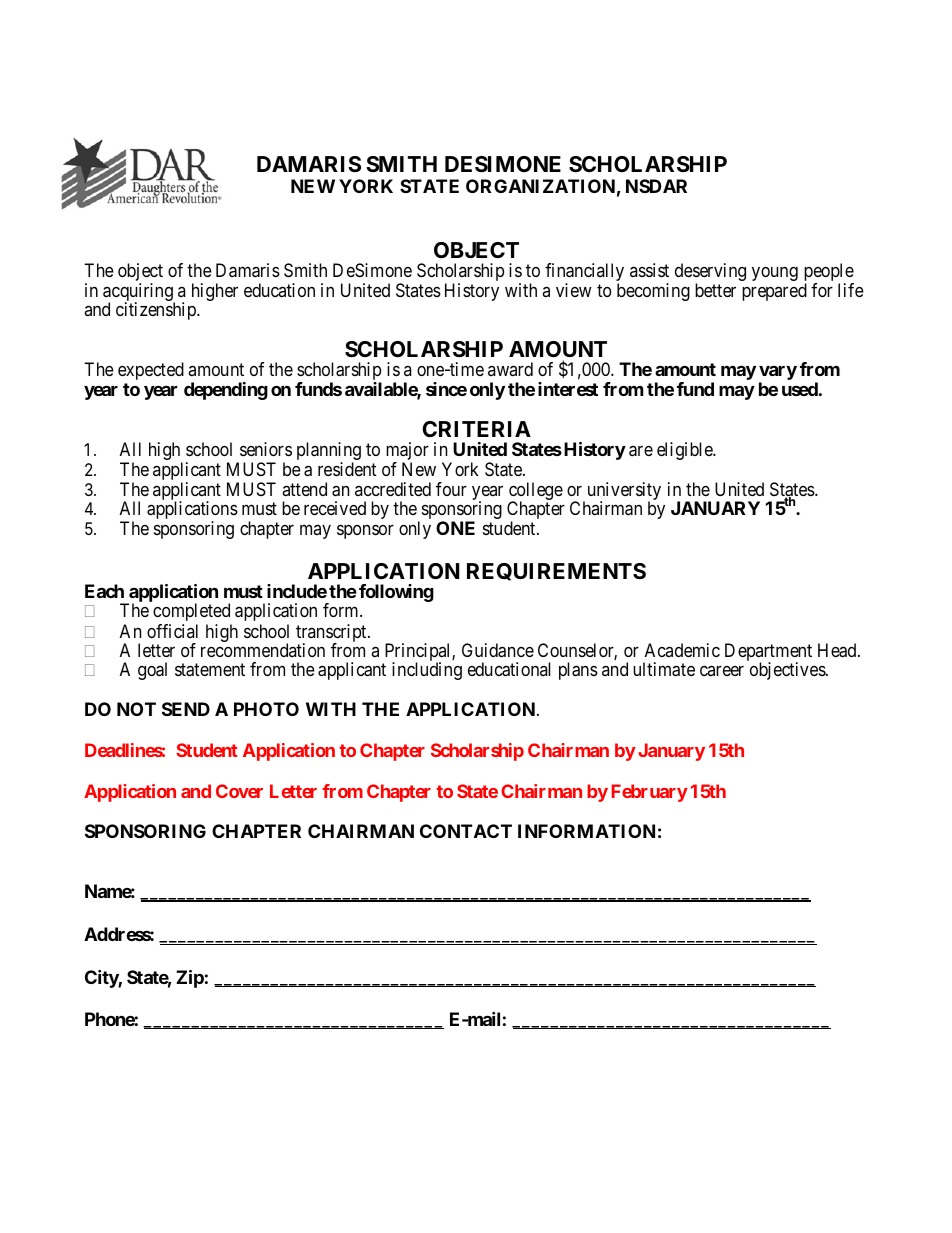 The width and height of the screenshot is (952, 1233). What do you see at coordinates (427, 671) in the screenshot?
I see `including` at bounding box center [427, 671].
